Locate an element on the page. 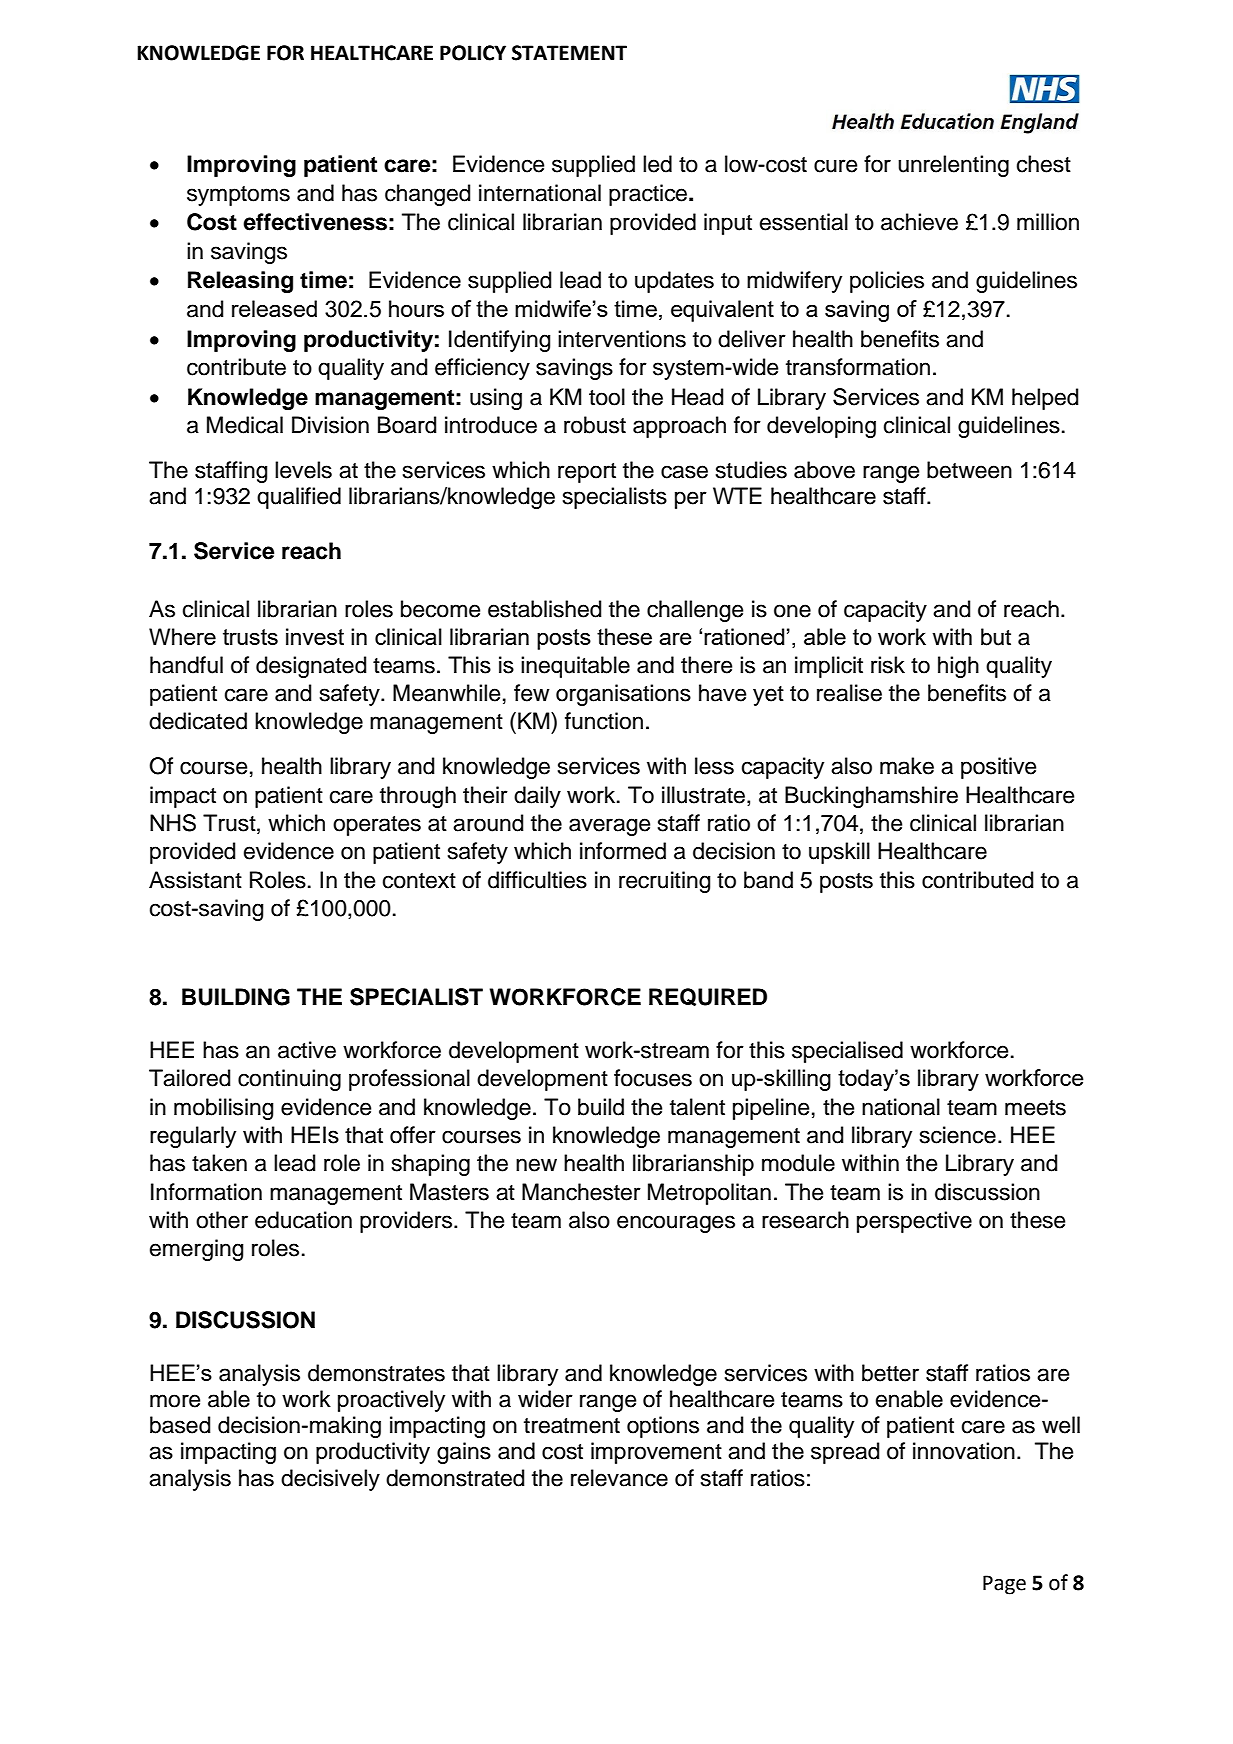 This image has height=1744, width=1233. symptoms is located at coordinates (238, 196).
